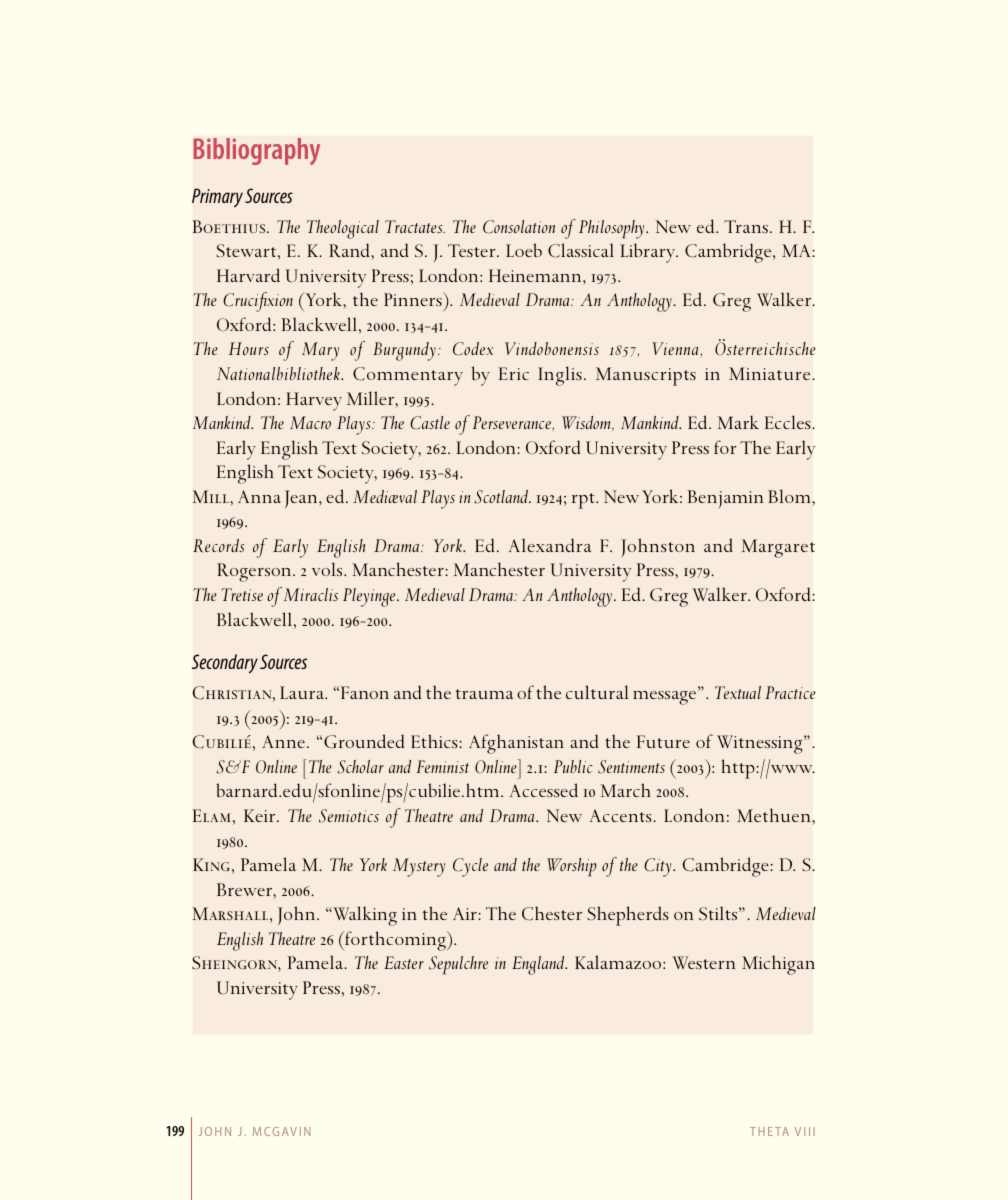  I want to click on England, so click(539, 965).
